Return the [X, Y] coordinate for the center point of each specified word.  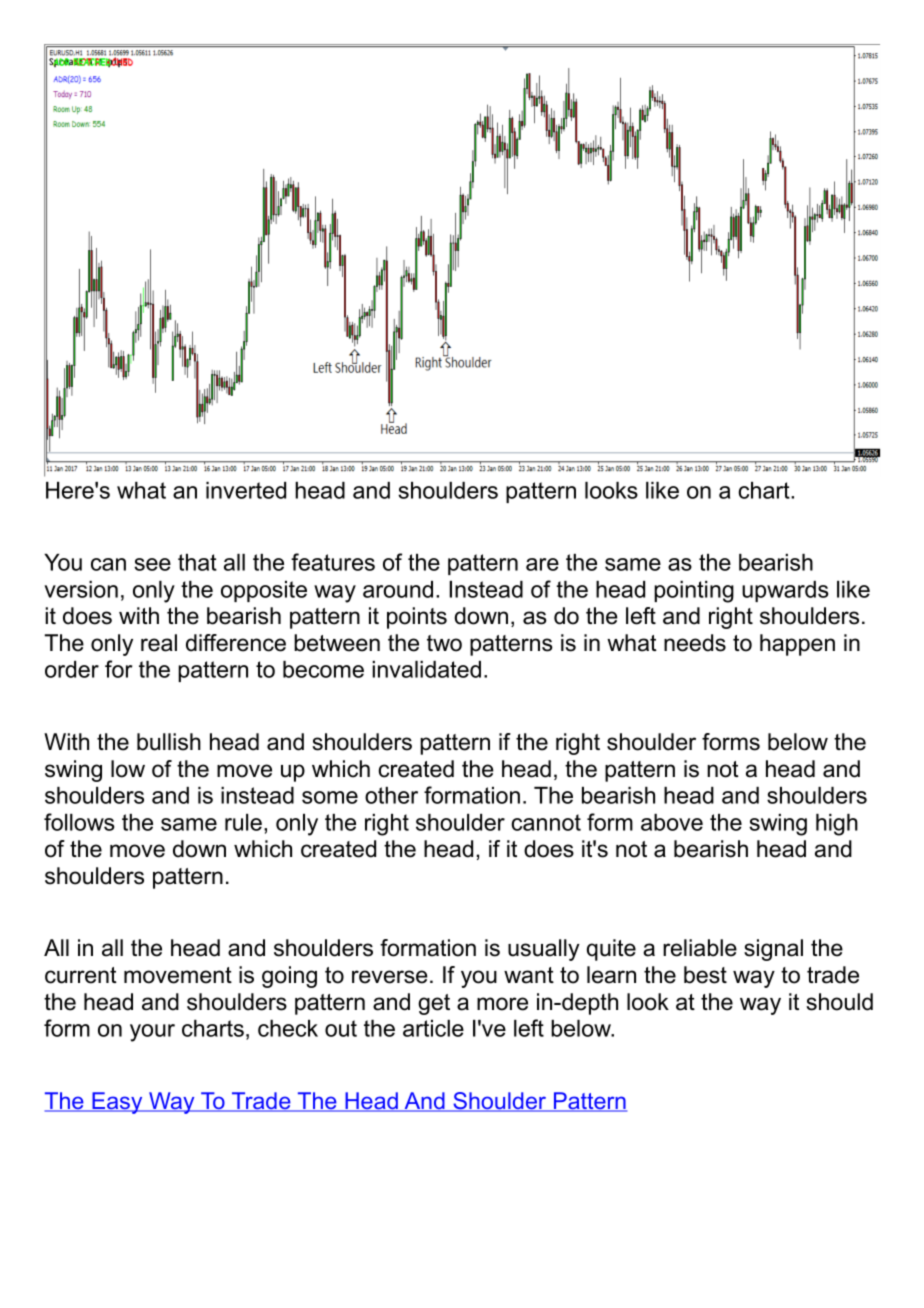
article [433, 1028]
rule [243, 822]
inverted [246, 490]
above [672, 822]
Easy [117, 1103]
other [391, 795]
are [542, 564]
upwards [785, 591]
